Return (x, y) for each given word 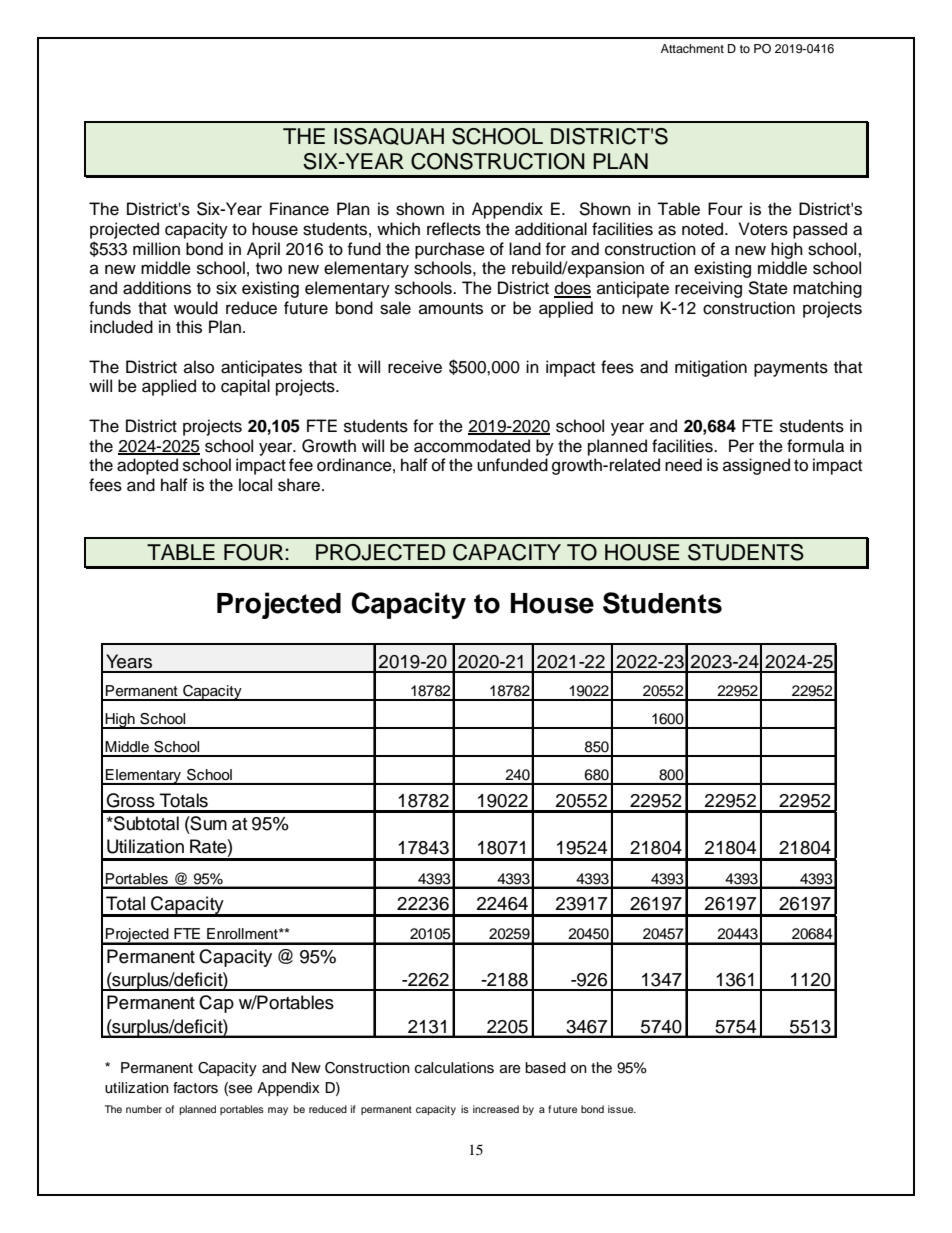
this (189, 327)
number (144, 1109)
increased (496, 1109)
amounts (451, 309)
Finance (299, 209)
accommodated (472, 446)
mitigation (711, 368)
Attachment (692, 48)
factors (195, 1088)
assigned (756, 466)
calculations (454, 1068)
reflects (454, 229)
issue (622, 1109)
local (255, 485)
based (545, 1068)
